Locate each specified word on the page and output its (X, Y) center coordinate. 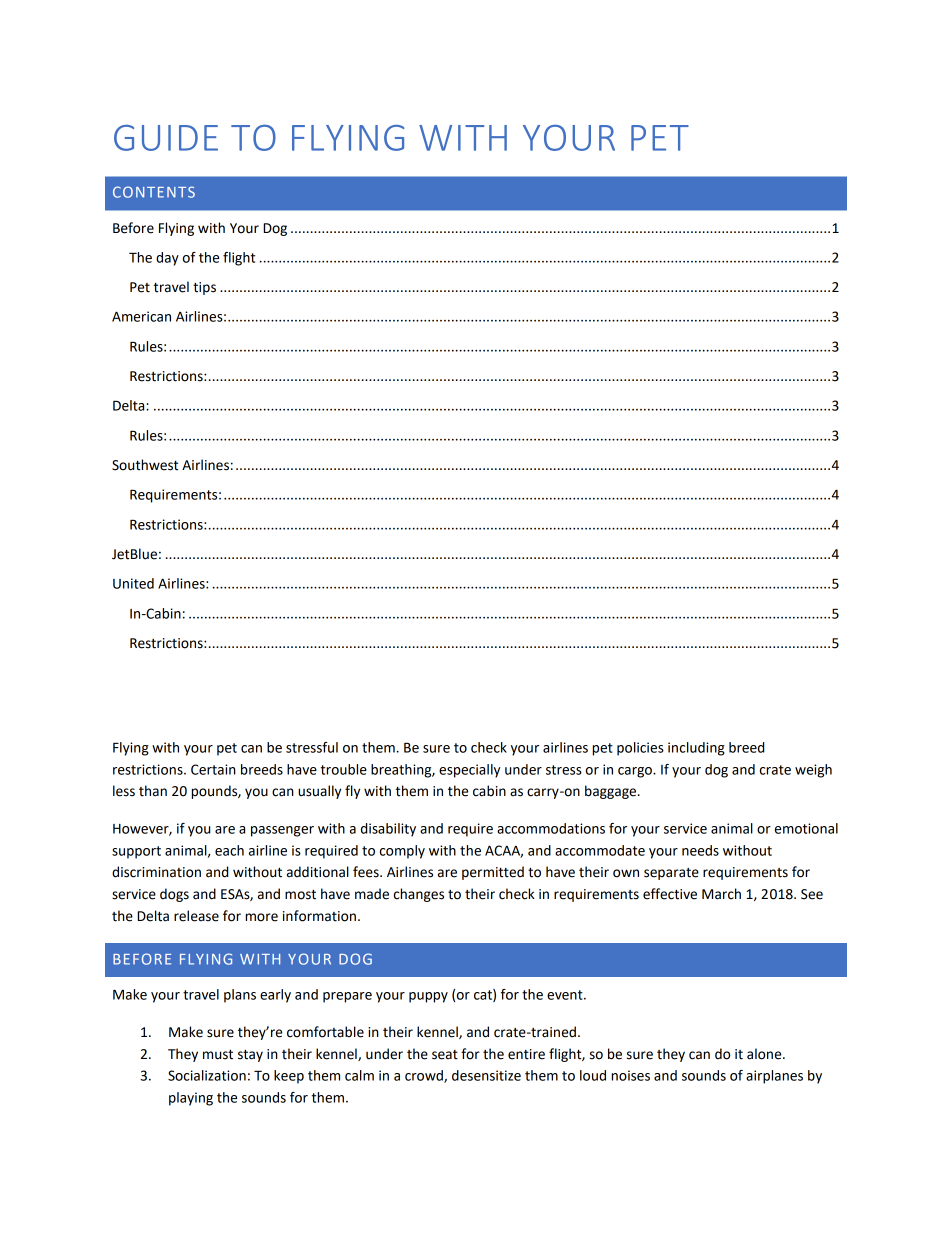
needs (700, 850)
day (167, 259)
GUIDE (166, 138)
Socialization (207, 1075)
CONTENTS (154, 192)
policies (640, 749)
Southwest (145, 465)
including (696, 749)
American (141, 316)
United (133, 583)
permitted (493, 873)
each (229, 850)
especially (469, 771)
